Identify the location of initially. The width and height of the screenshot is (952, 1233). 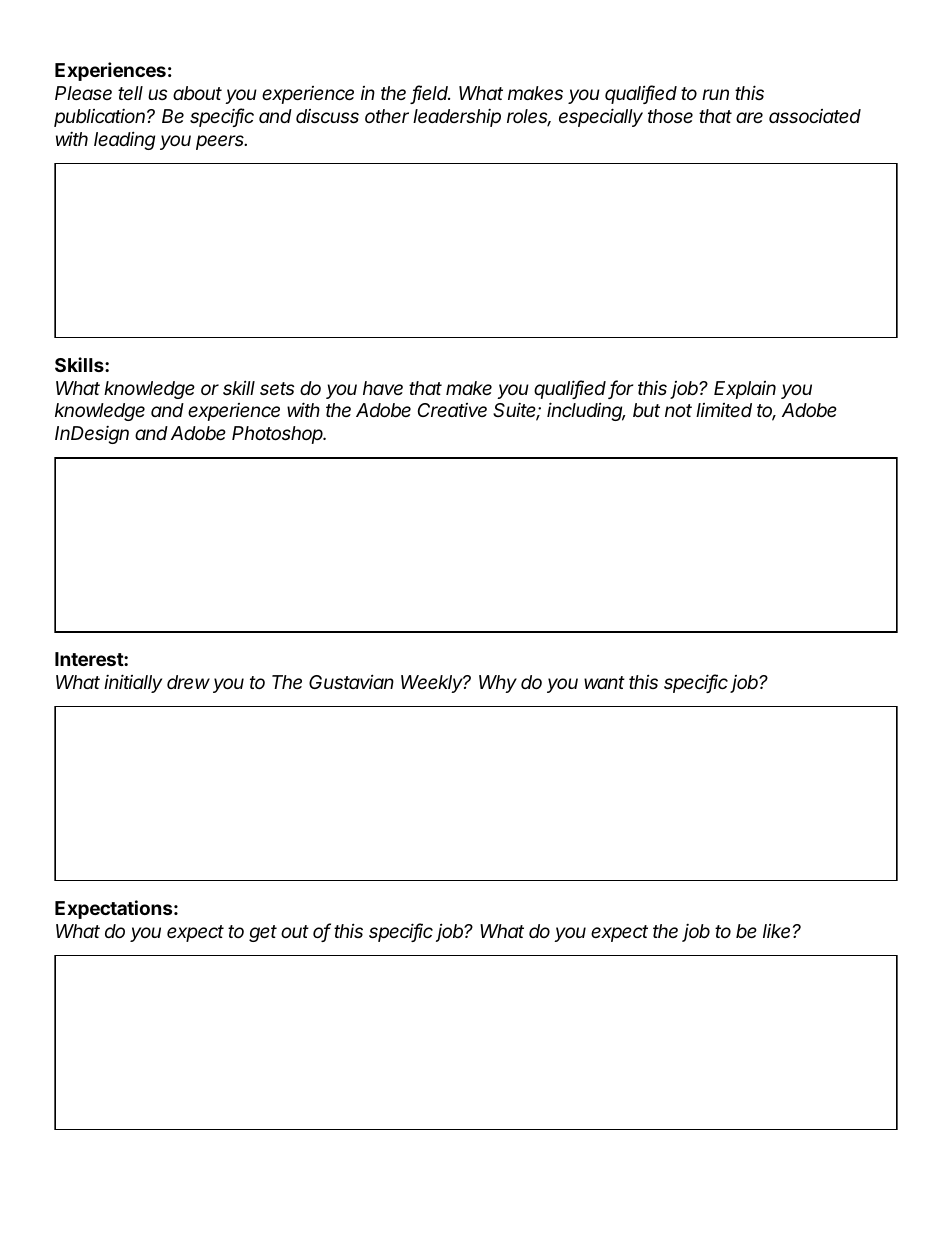
(133, 683).
